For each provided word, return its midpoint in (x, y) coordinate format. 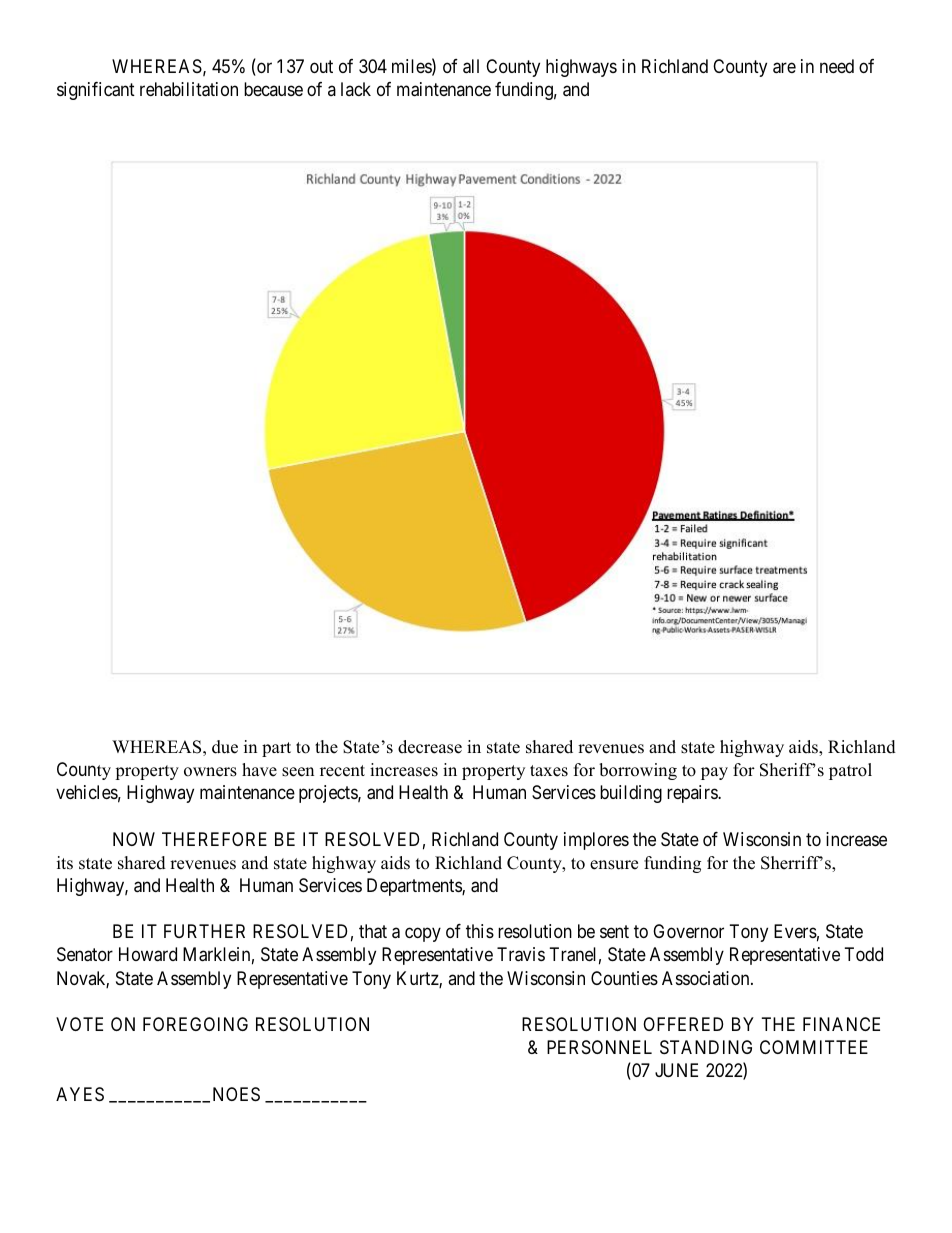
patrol (850, 771)
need (837, 66)
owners (210, 772)
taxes (549, 771)
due (225, 747)
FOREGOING (195, 1024)
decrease (430, 747)
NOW (134, 839)
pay (714, 773)
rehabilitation (189, 89)
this (480, 931)
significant (96, 91)
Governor (688, 931)
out (321, 66)
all (471, 66)
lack (356, 89)
